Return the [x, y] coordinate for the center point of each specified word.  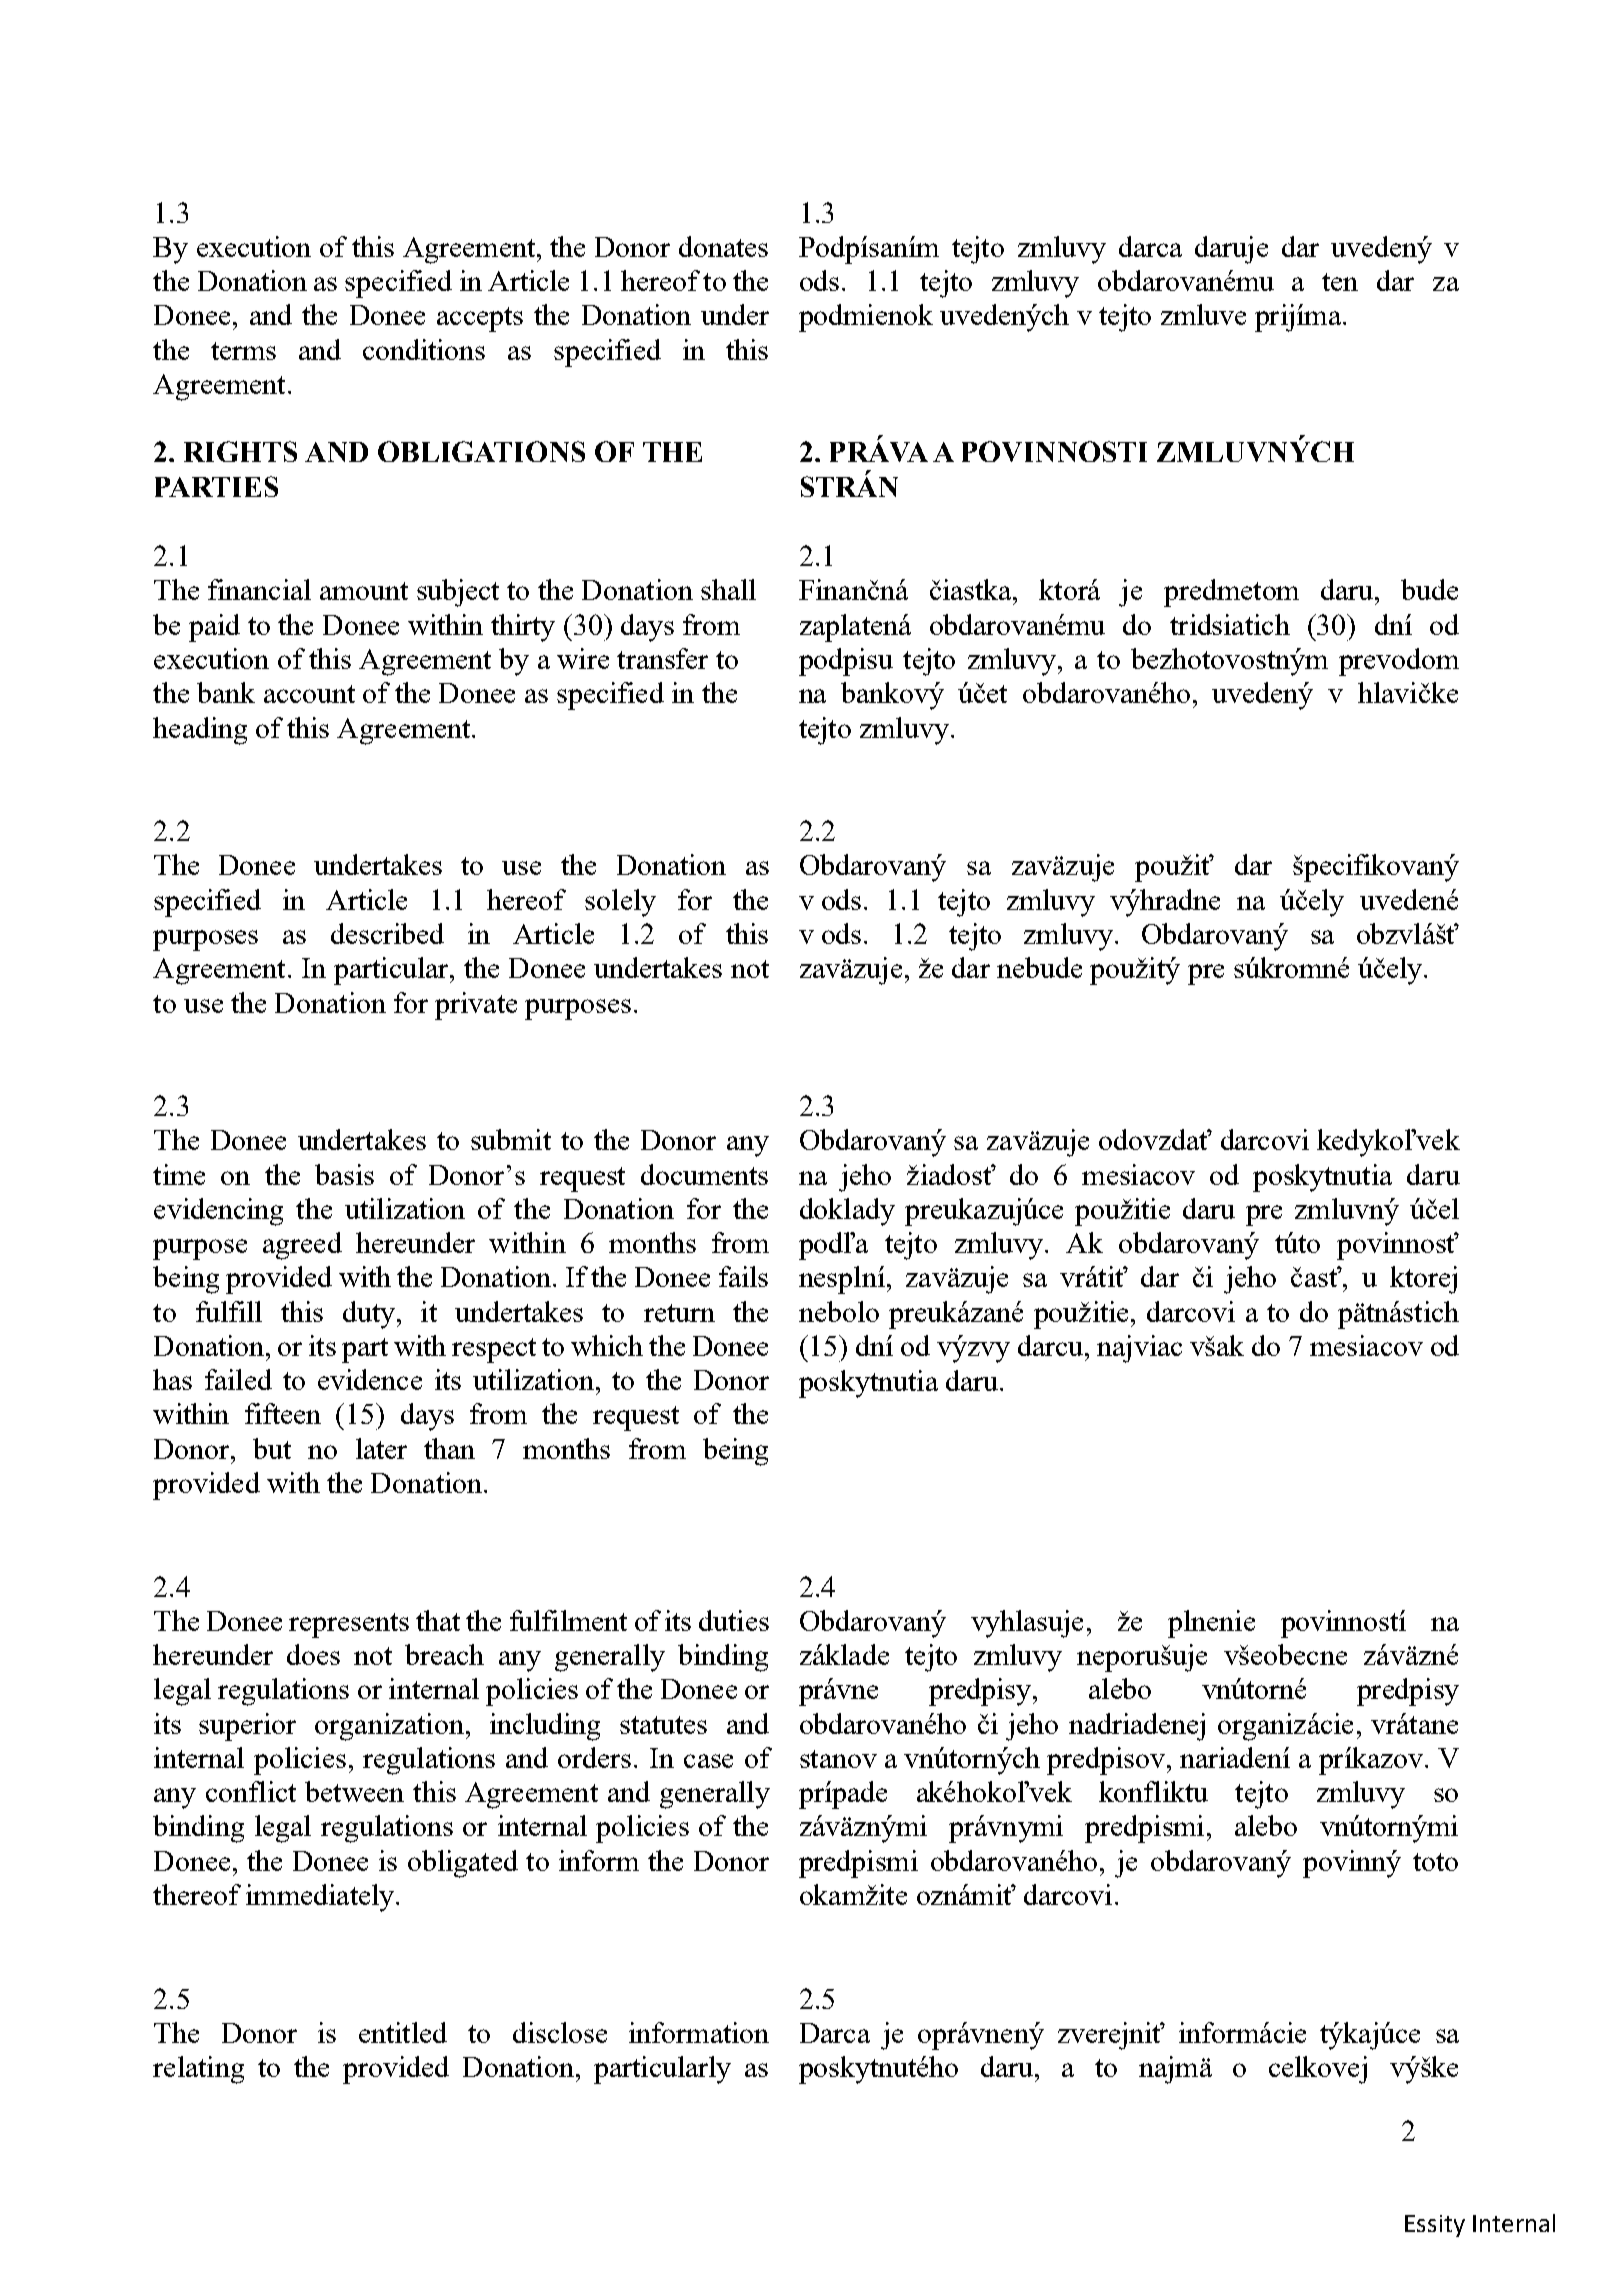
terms [243, 351]
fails [743, 1276]
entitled [403, 2032]
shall [728, 589]
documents [704, 1174]
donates [723, 246]
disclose [560, 2032]
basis [344, 1174]
